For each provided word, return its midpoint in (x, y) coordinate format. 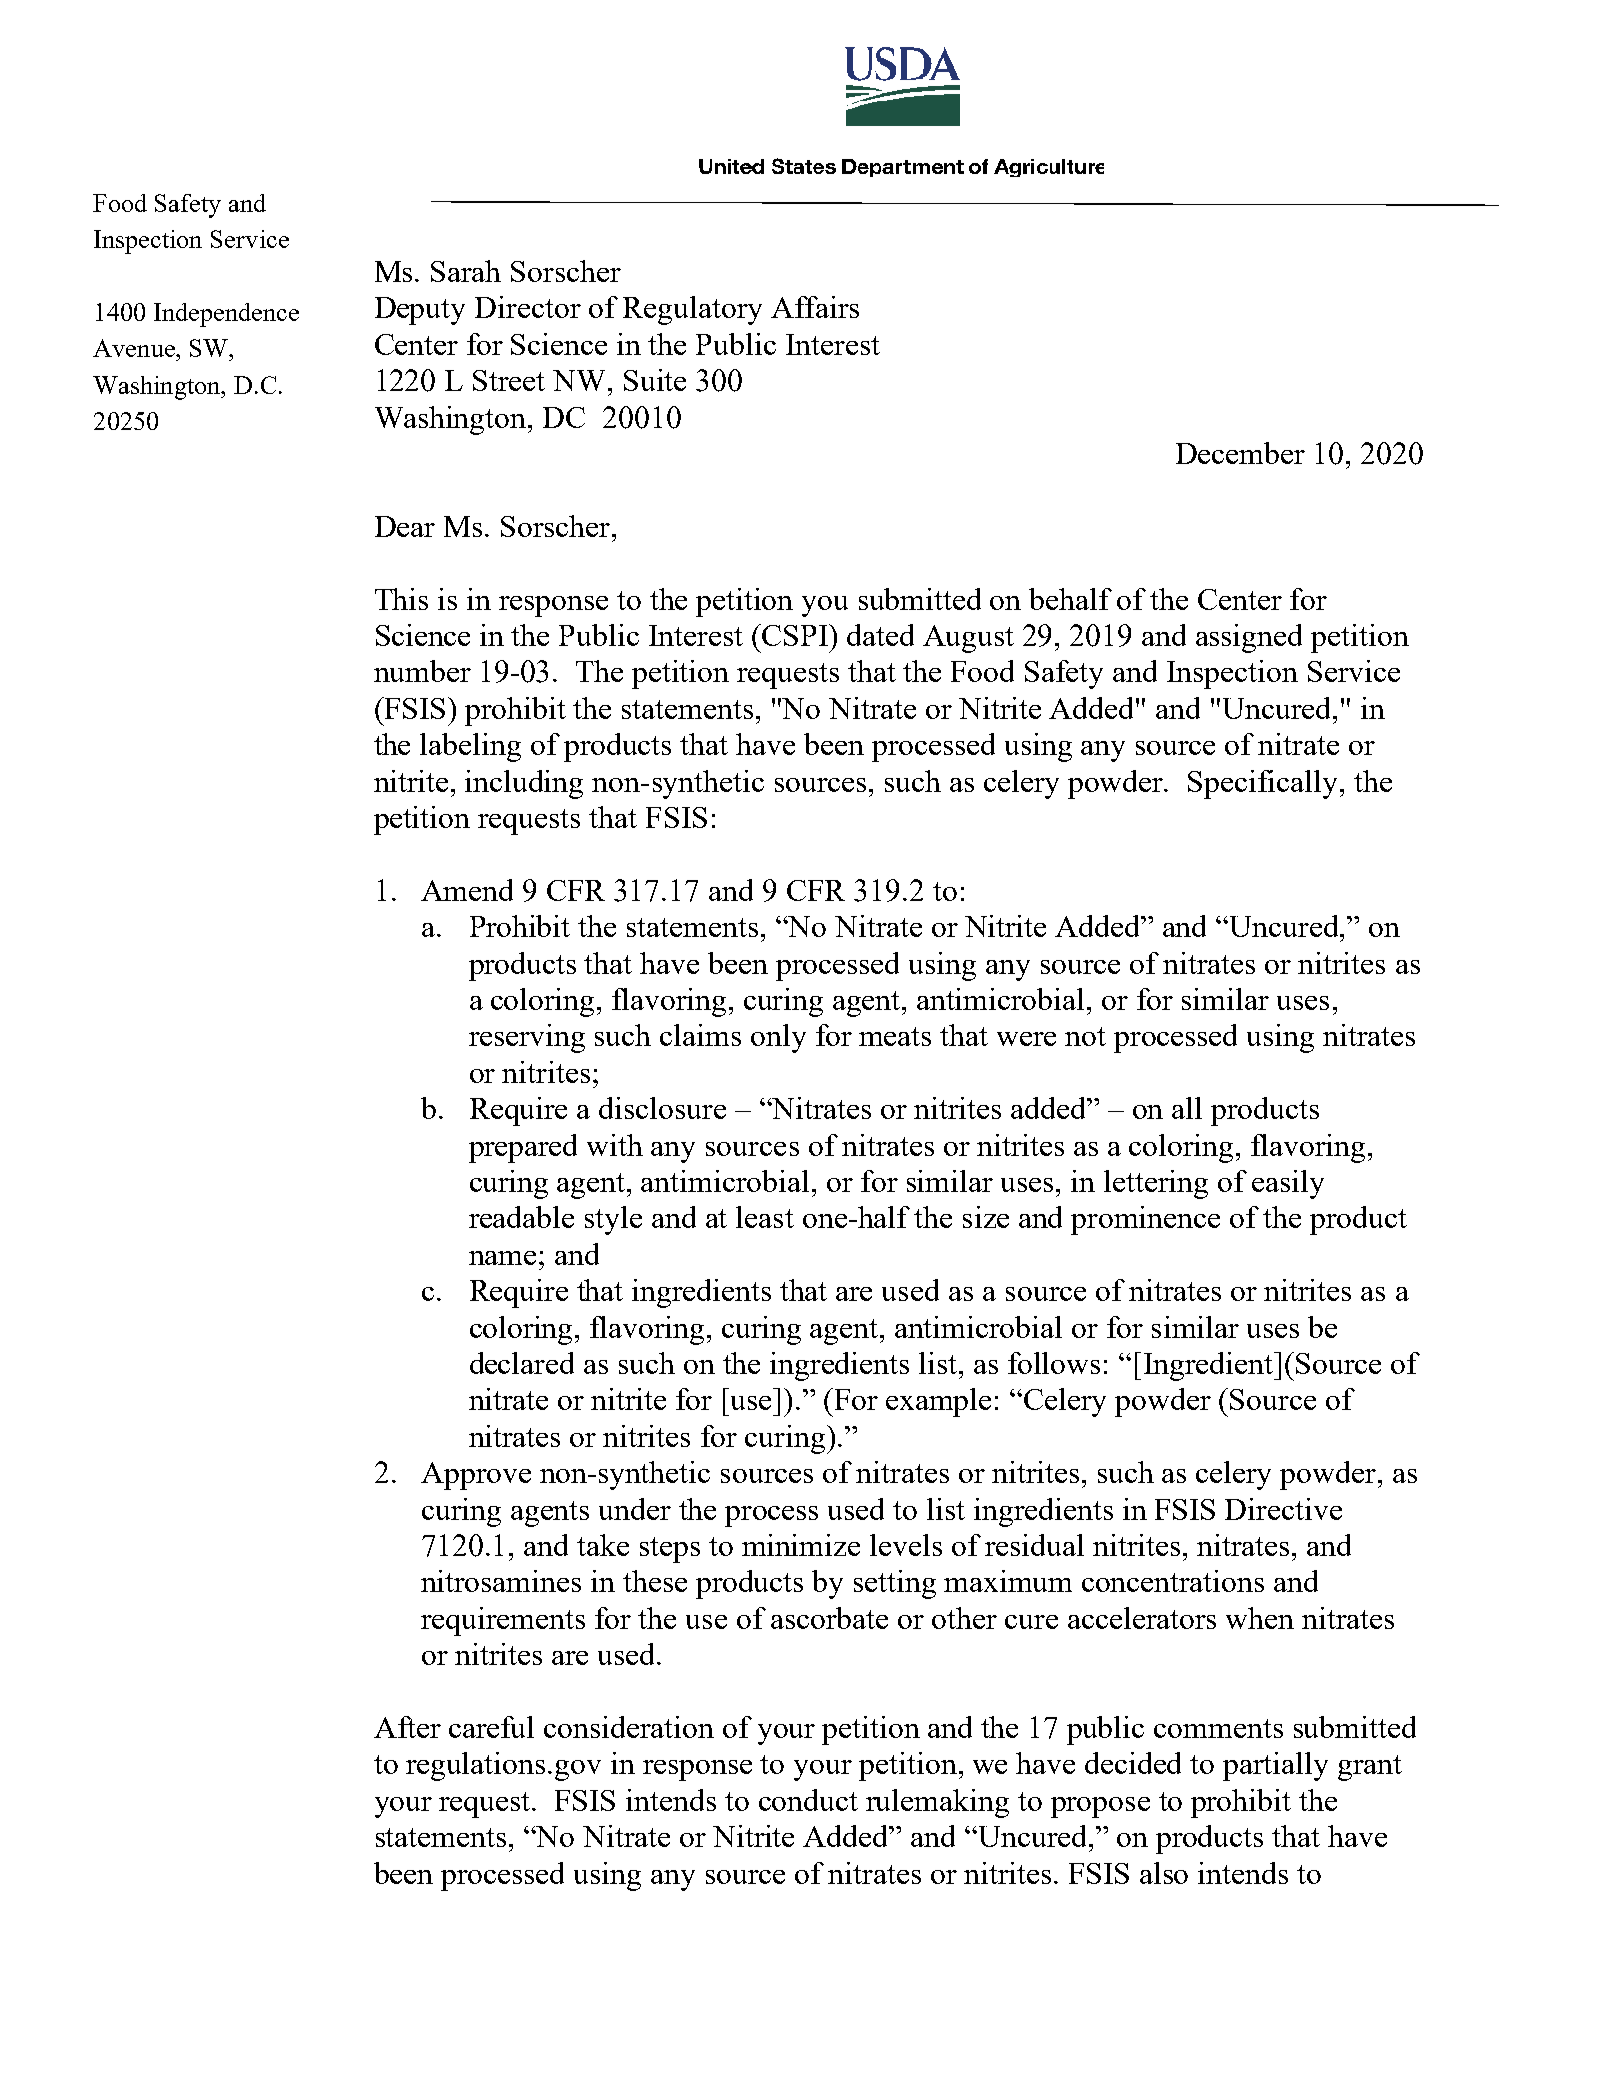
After (407, 1727)
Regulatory (692, 310)
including (524, 784)
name (502, 1258)
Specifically (1264, 784)
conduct (808, 1800)
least (765, 1217)
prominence (1145, 1220)
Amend (467, 890)
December (1240, 453)
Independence (226, 315)
